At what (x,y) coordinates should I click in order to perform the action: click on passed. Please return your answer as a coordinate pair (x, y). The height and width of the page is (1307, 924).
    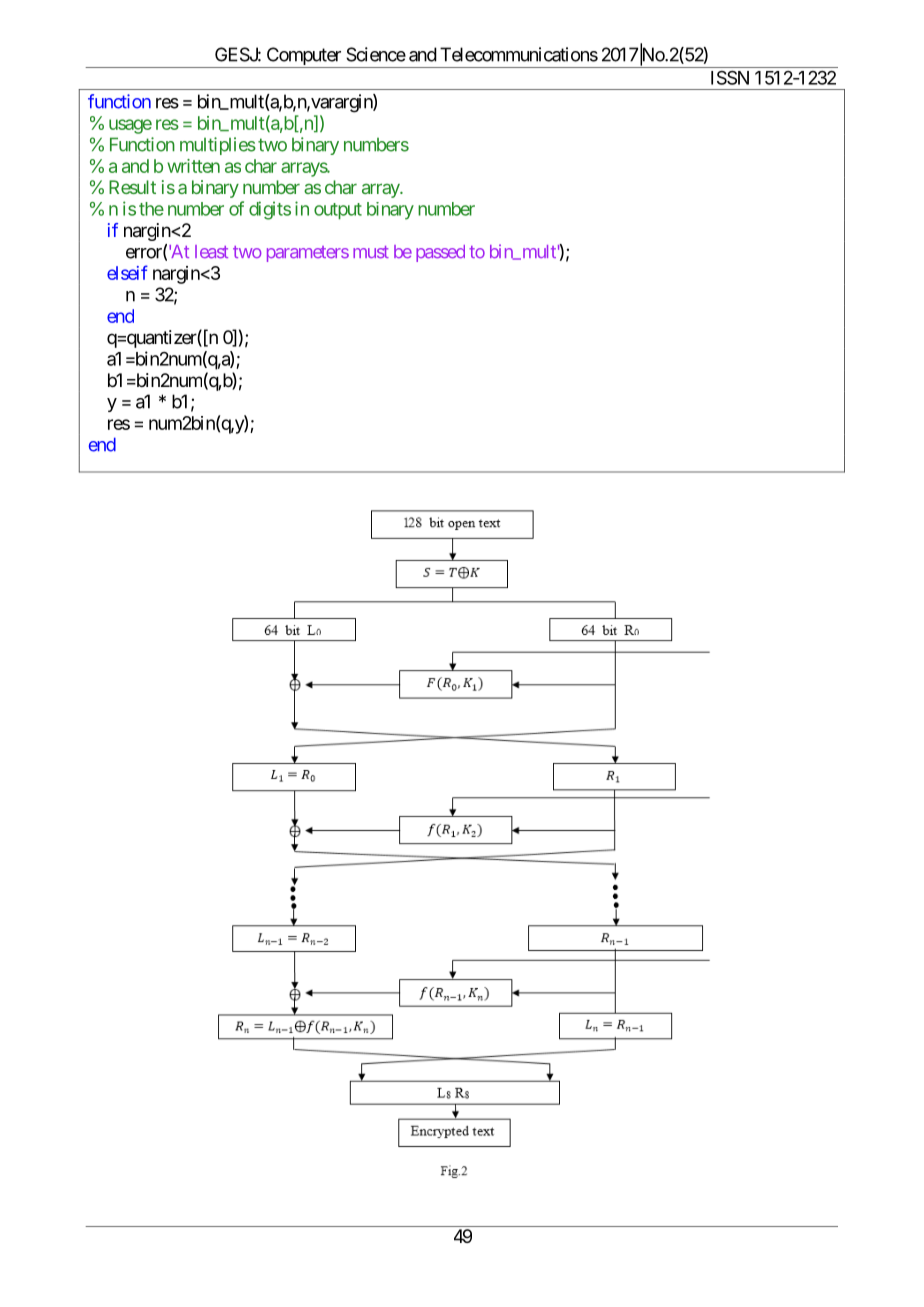
    Looking at the image, I should click on (440, 253).
